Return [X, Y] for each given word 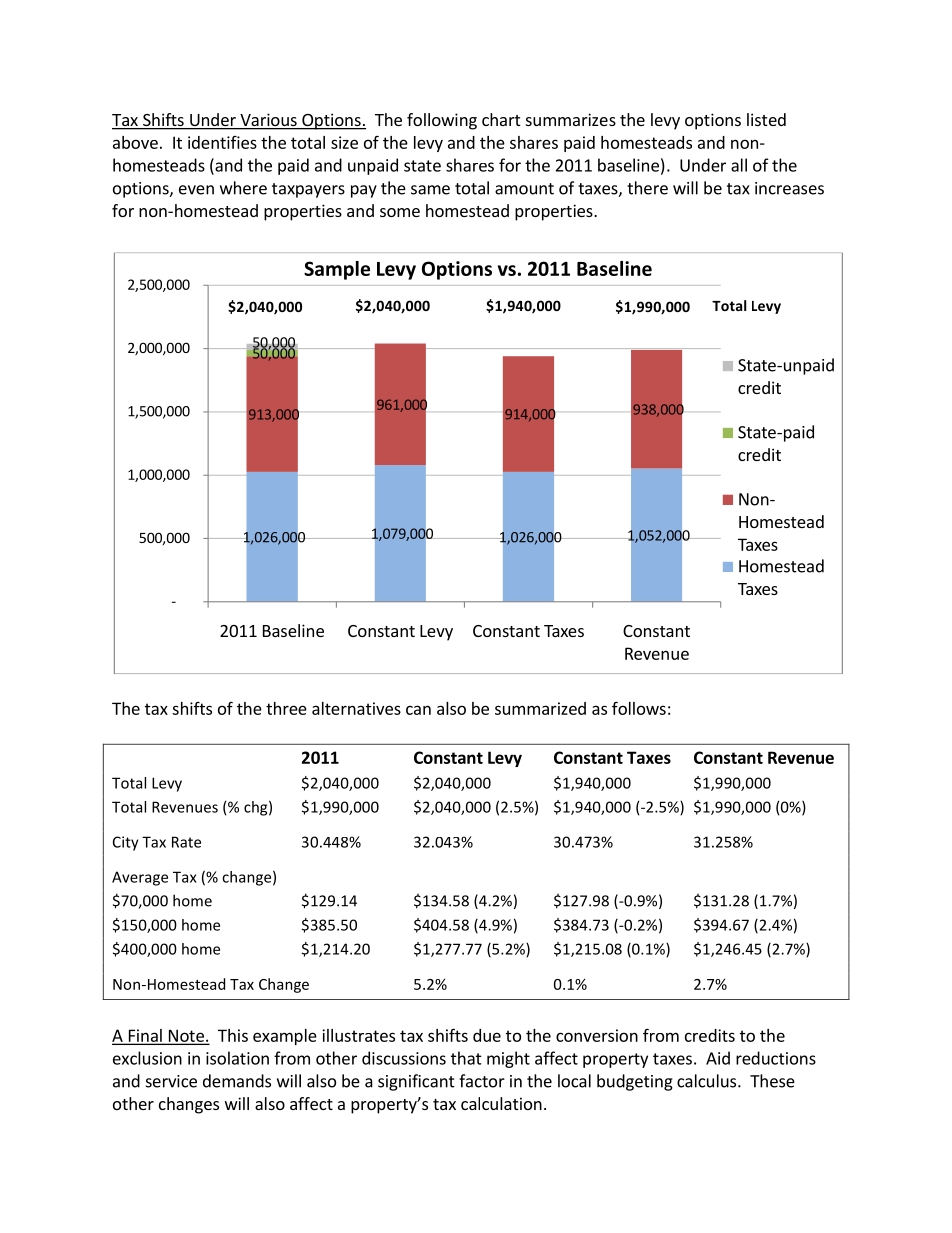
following [442, 121]
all [739, 165]
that [466, 1058]
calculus [708, 1081]
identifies [222, 142]
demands [237, 1081]
